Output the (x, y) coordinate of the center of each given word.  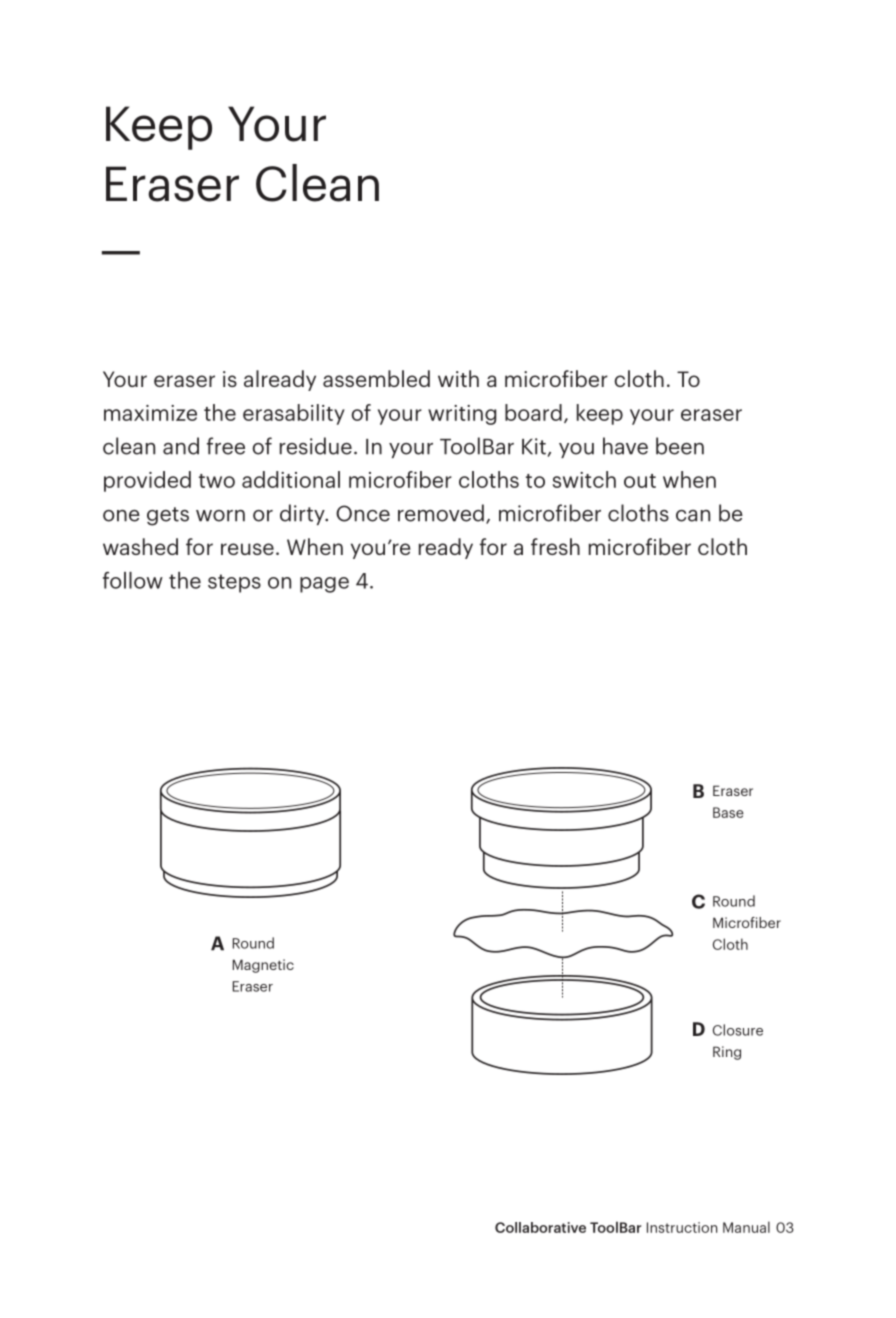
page (324, 585)
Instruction (682, 1227)
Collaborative (540, 1227)
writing (462, 415)
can (693, 516)
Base (728, 812)
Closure (738, 1030)
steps (234, 583)
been (680, 446)
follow (133, 580)
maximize (150, 413)
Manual (746, 1227)
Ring (727, 1053)
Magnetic (263, 966)
